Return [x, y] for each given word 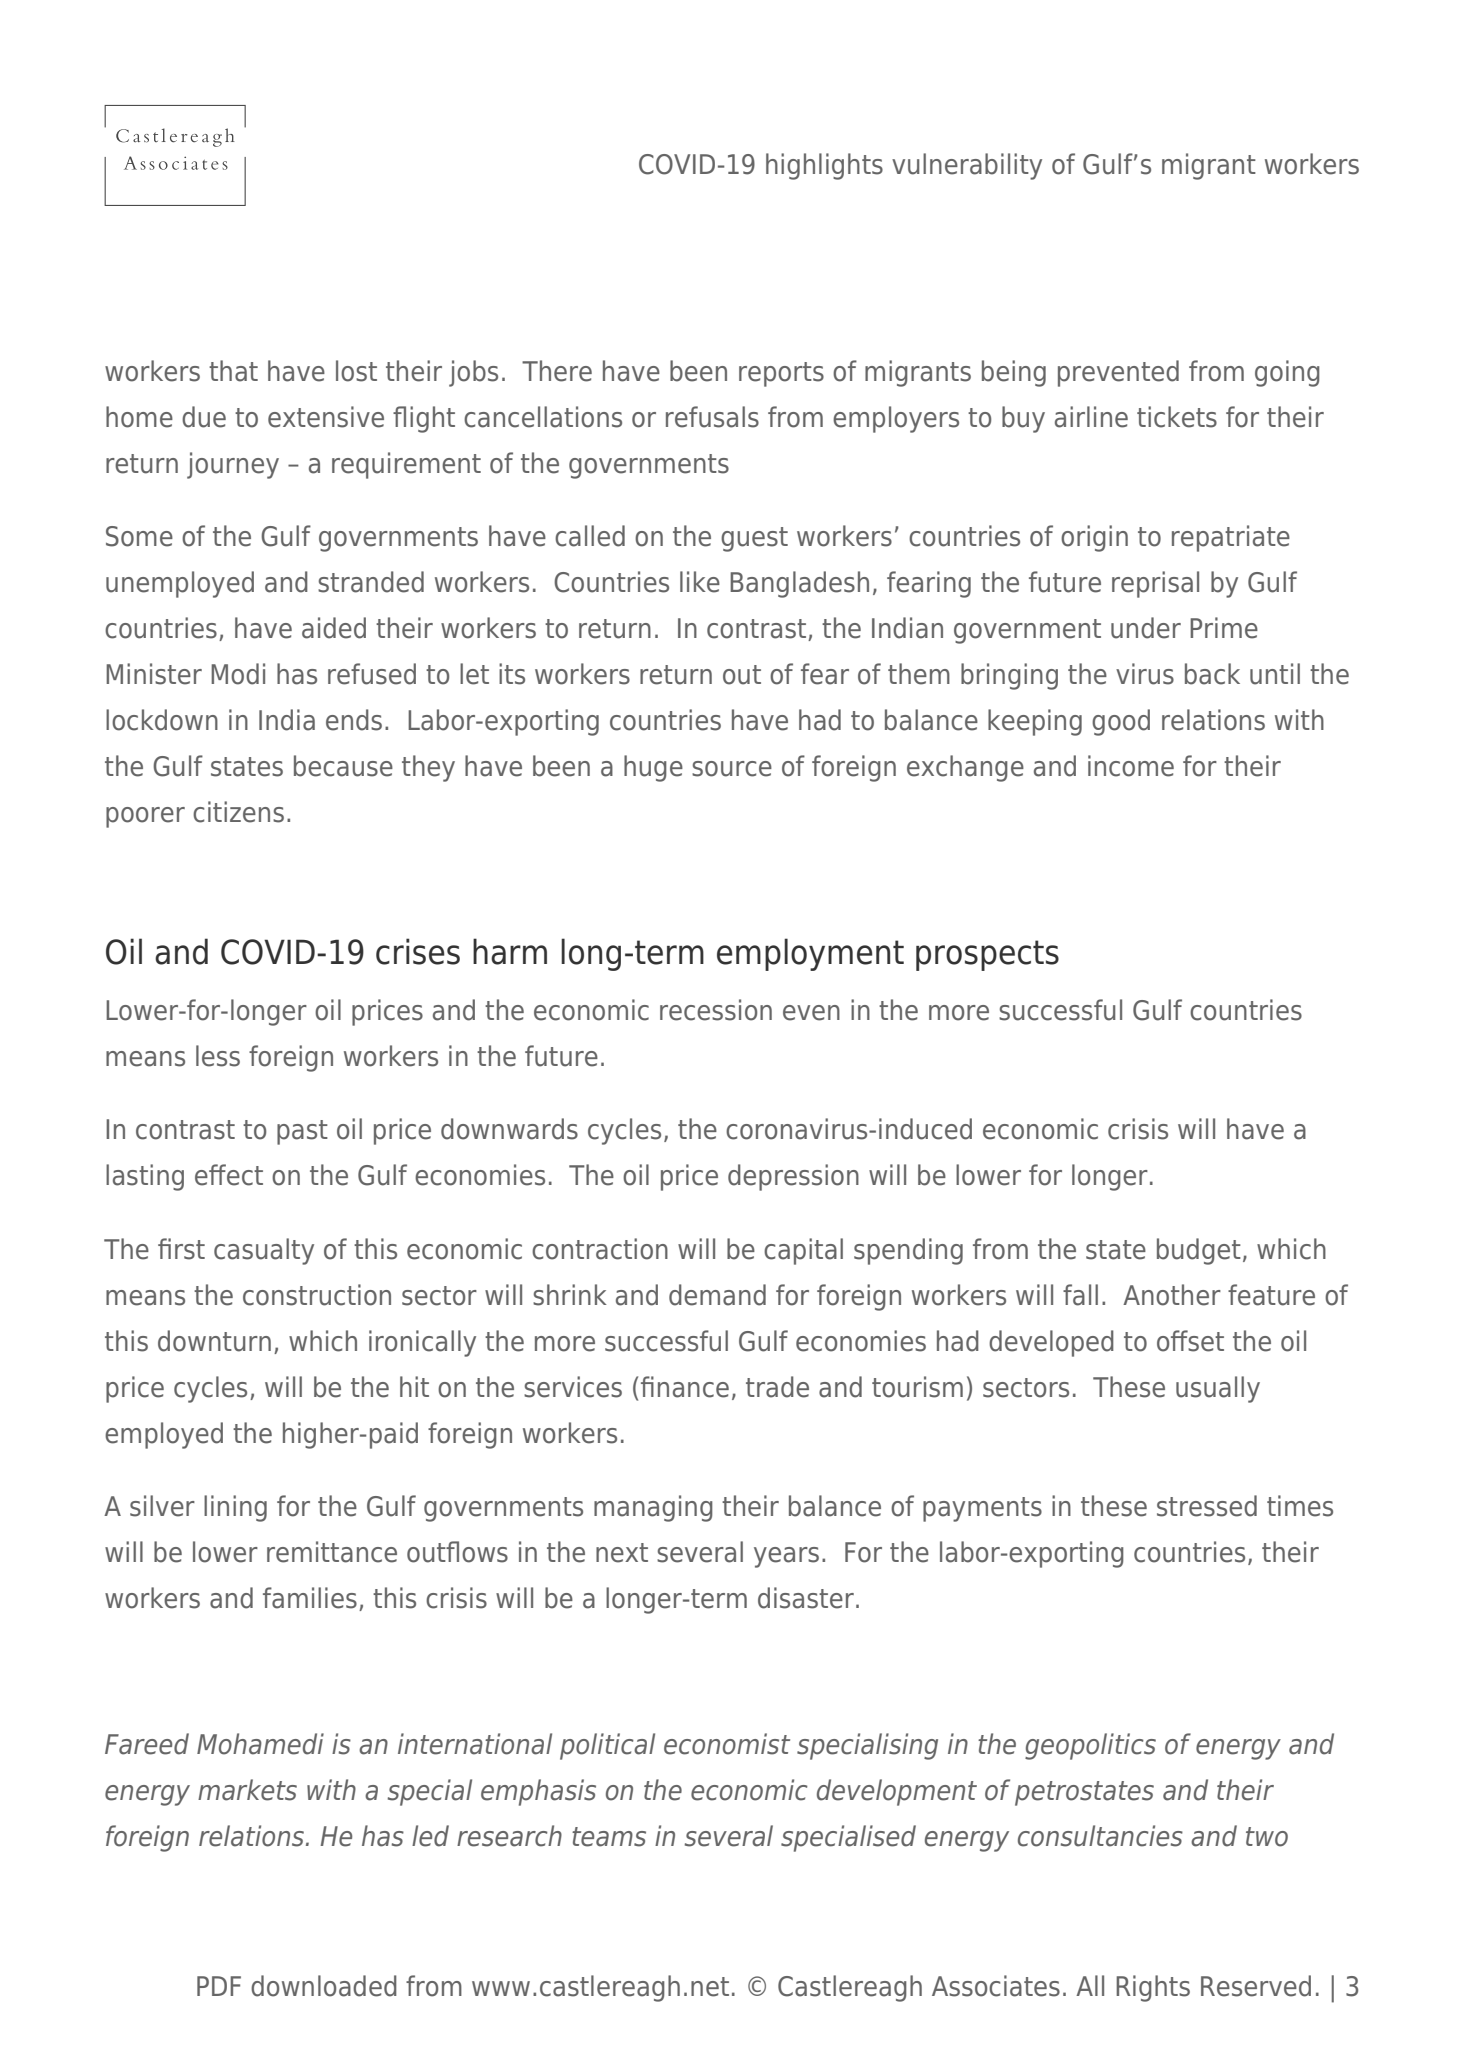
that [233, 371]
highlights [824, 166]
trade [777, 1387]
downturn [214, 1341]
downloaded [324, 1986]
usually [1218, 1389]
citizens [238, 812]
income [1131, 766]
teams [609, 1837]
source [732, 769]
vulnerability [967, 166]
